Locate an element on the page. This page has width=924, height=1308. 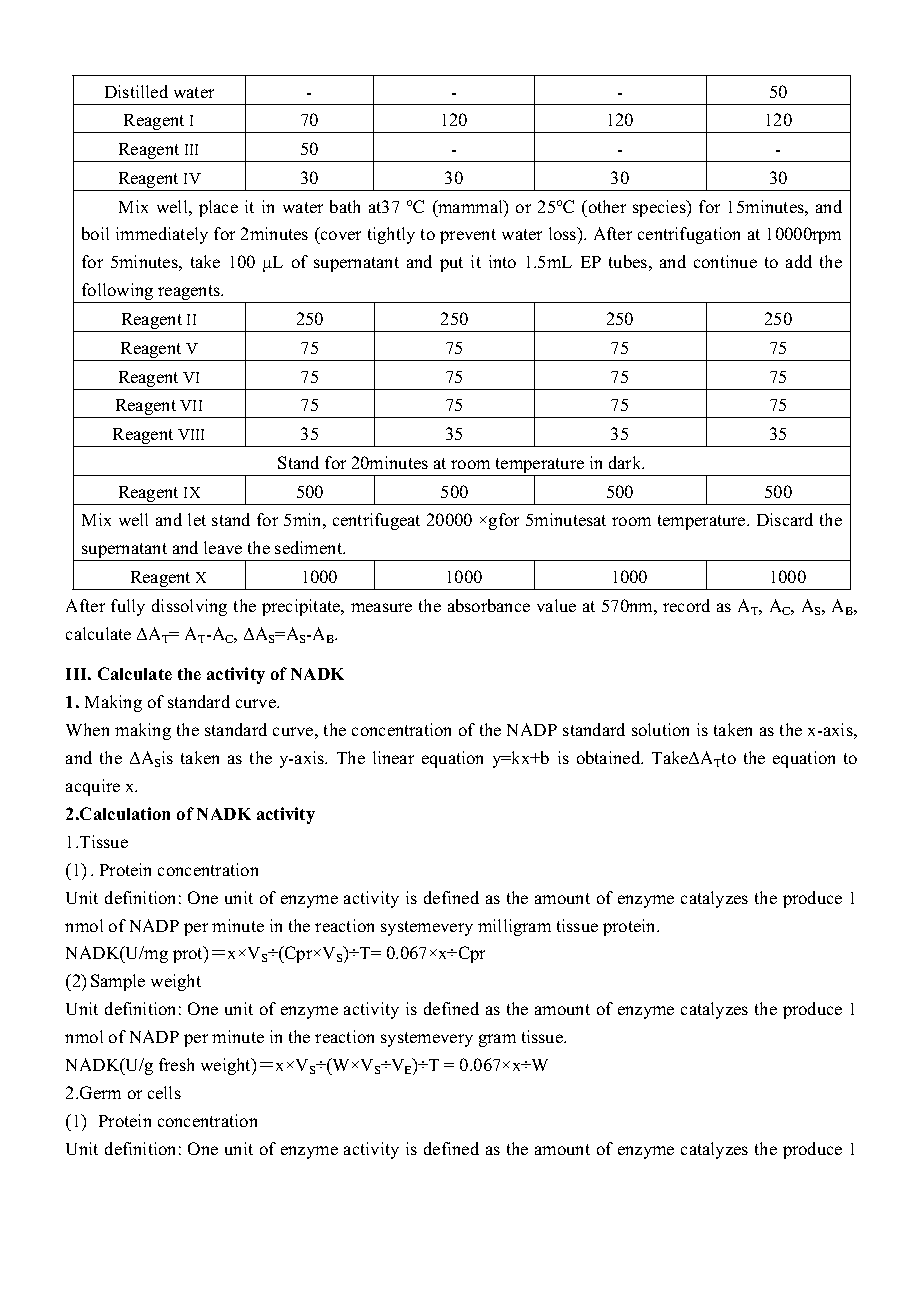
cells is located at coordinates (164, 1092).
